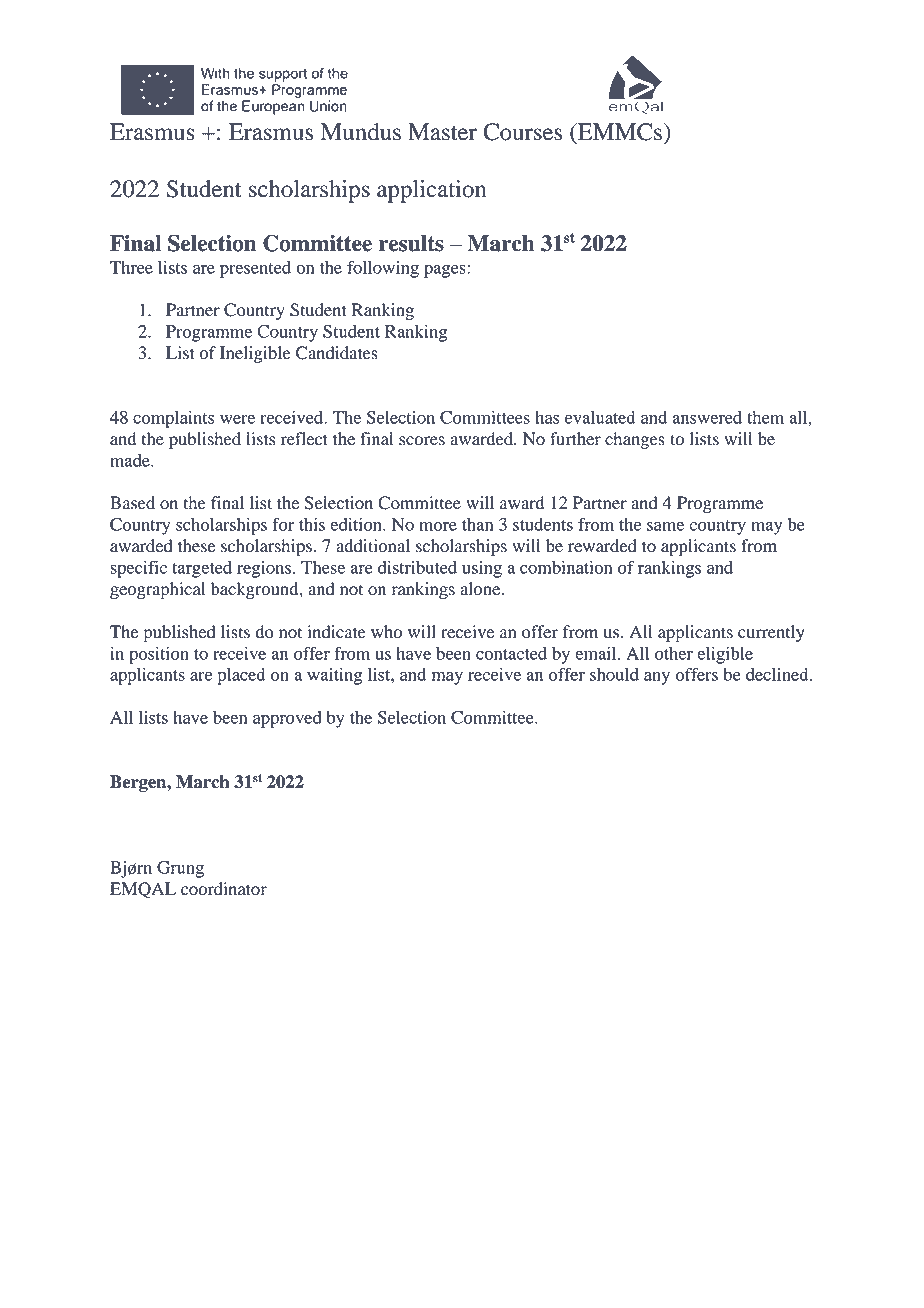  I want to click on Courses, so click(522, 132).
